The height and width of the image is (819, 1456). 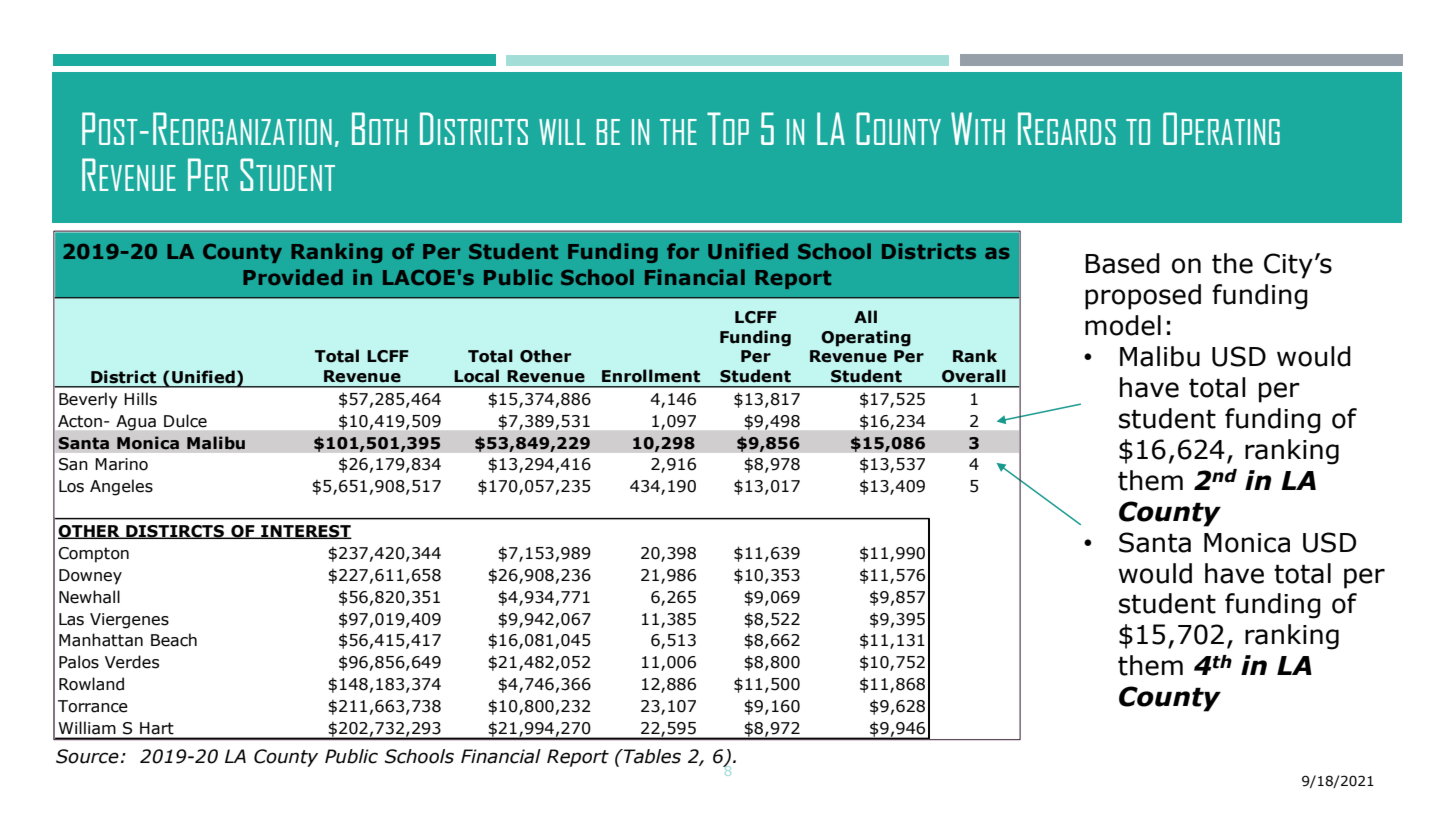 I want to click on Tables, so click(x=651, y=756).
